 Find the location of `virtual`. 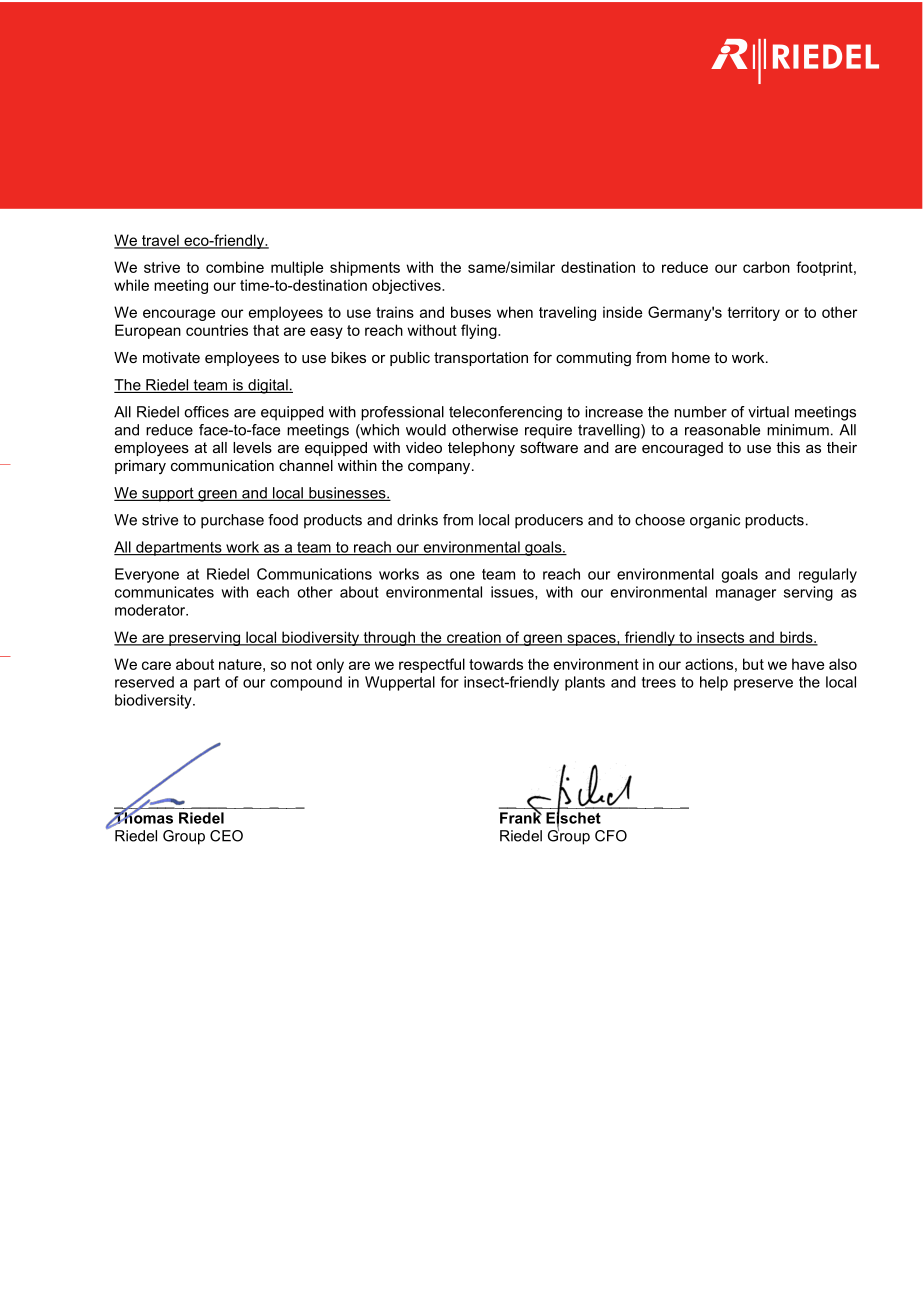

virtual is located at coordinates (768, 412).
